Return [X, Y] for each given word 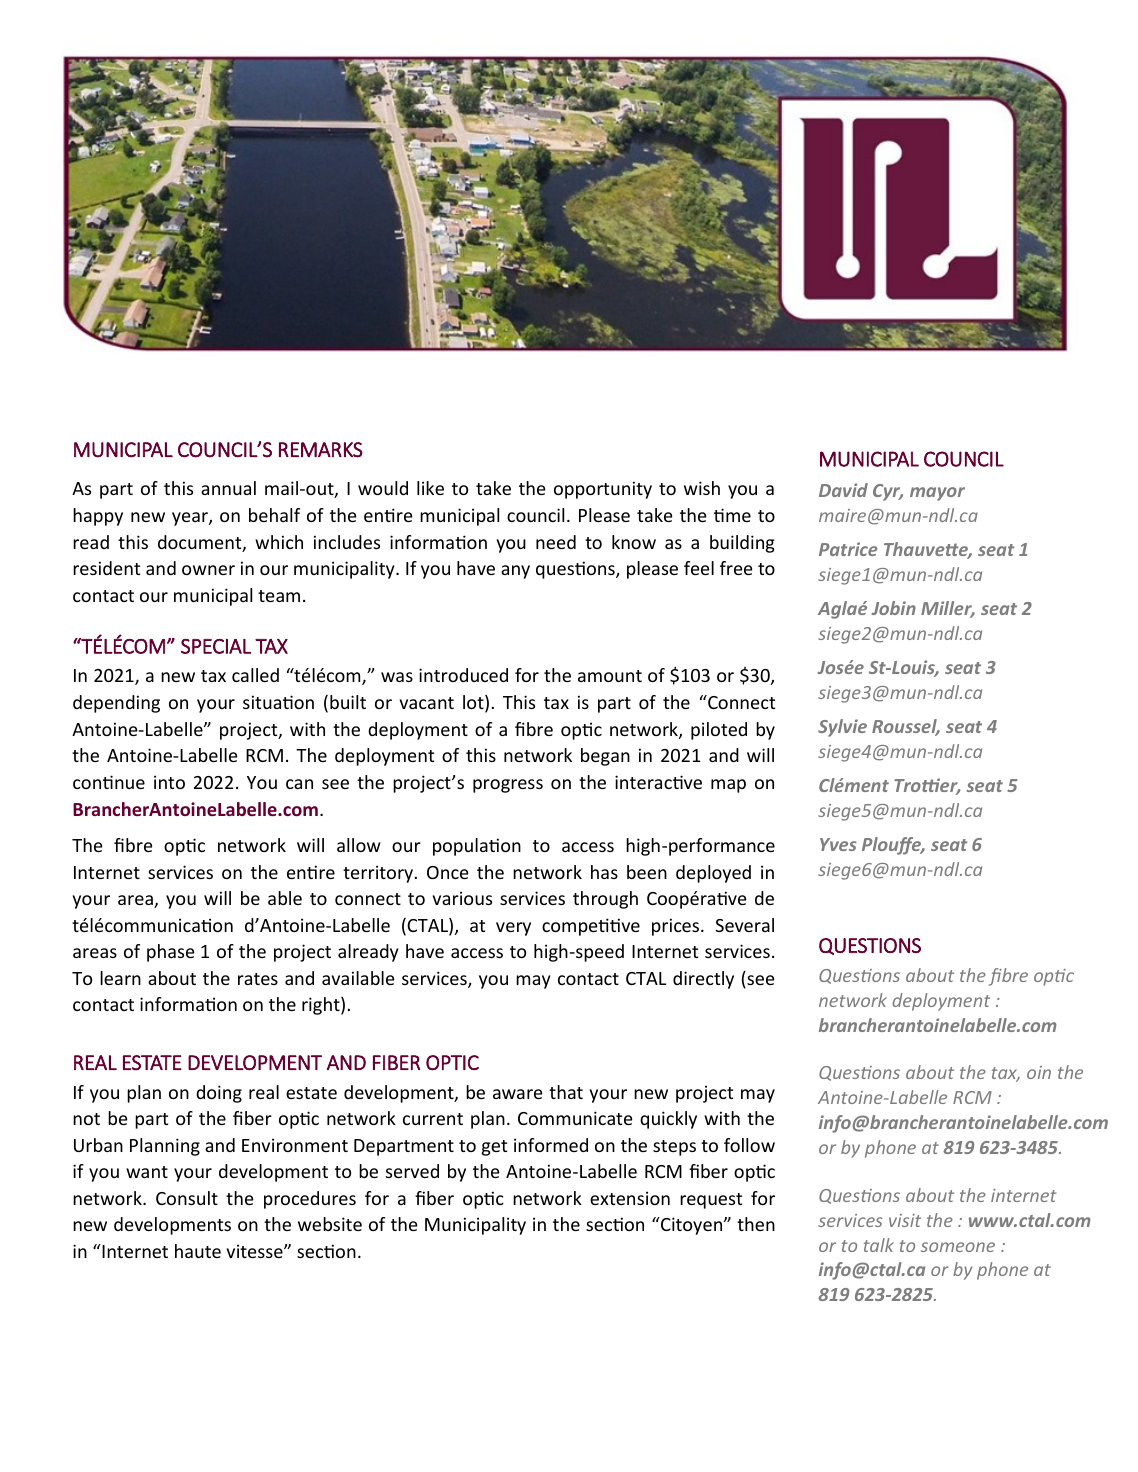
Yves [838, 844]
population [477, 847]
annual [228, 488]
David [843, 490]
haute [198, 1251]
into [169, 782]
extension [630, 1198]
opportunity [603, 490]
